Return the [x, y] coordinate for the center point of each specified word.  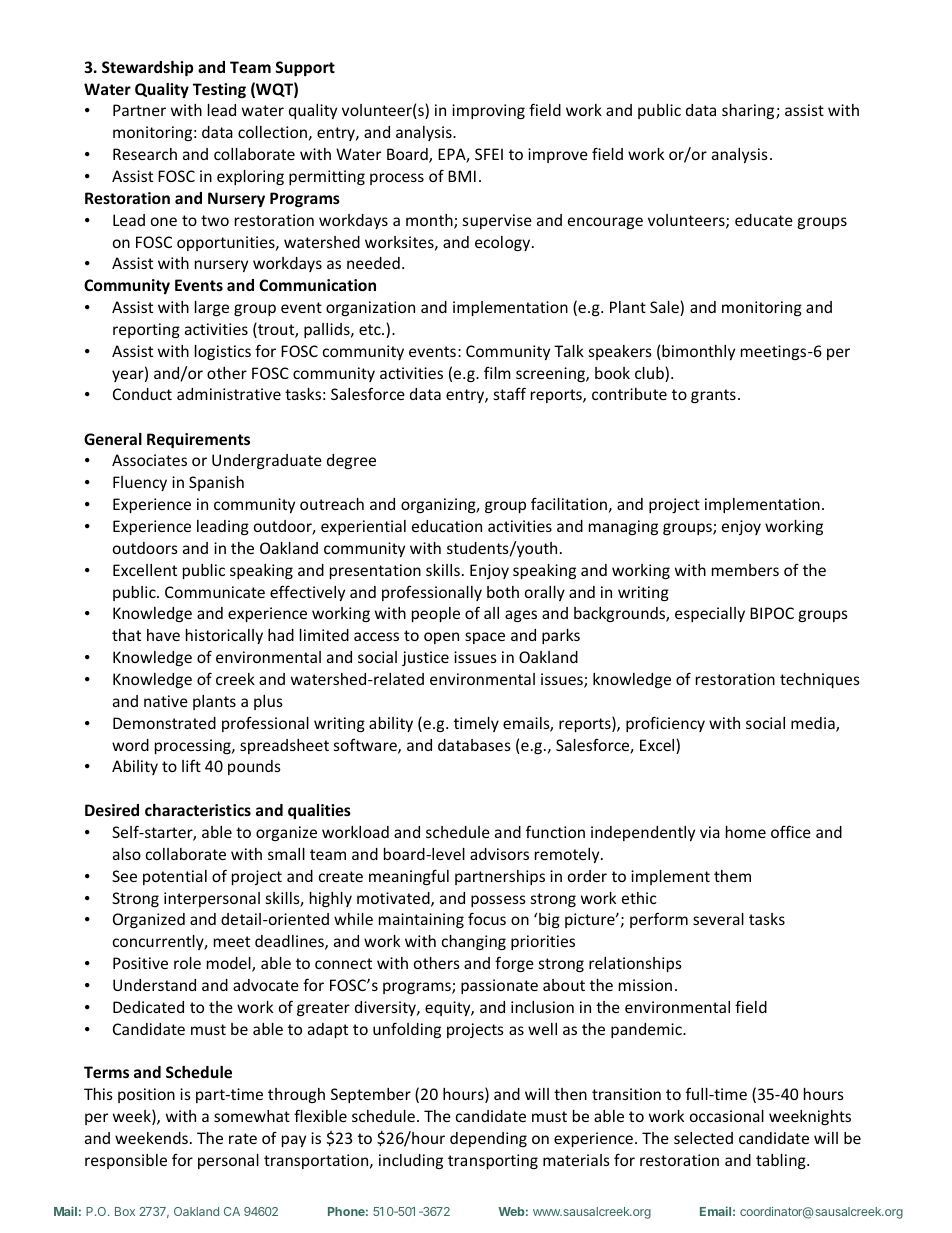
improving [488, 111]
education [447, 526]
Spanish [216, 483]
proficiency [665, 724]
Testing [219, 90]
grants [713, 396]
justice [425, 658]
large [212, 308]
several [718, 919]
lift [191, 765]
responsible [126, 1161]
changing [474, 942]
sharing [749, 111]
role [187, 963]
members [745, 570]
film [497, 373]
